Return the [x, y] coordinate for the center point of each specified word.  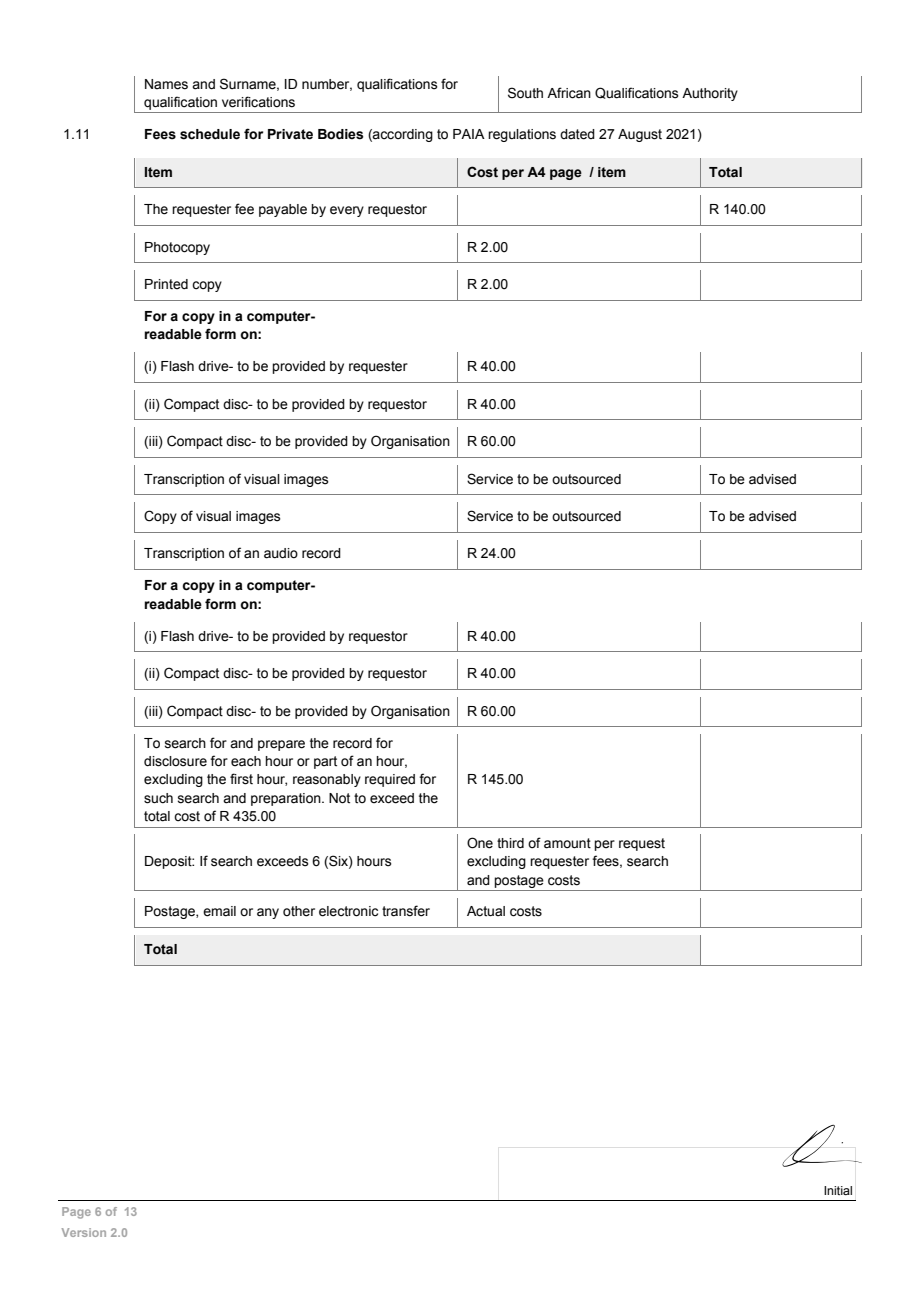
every [347, 211]
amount [567, 843]
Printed [166, 284]
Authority [710, 94]
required [390, 780]
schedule [210, 134]
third [510, 843]
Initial [838, 1190]
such [158, 798]
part [325, 762]
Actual [486, 911]
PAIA [469, 134]
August [640, 135]
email [219, 911]
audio [281, 553]
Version [84, 1232]
